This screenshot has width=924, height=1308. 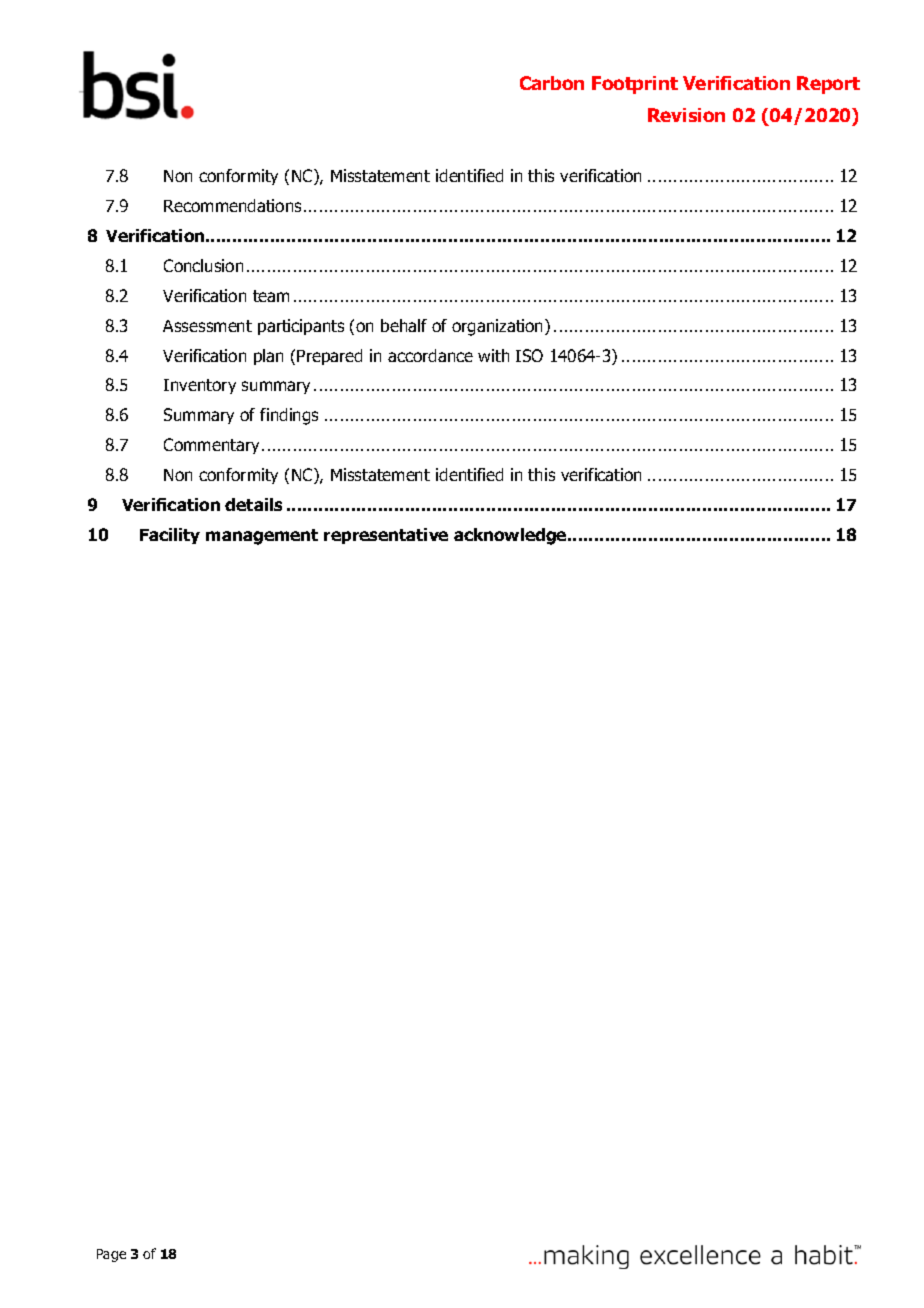 I want to click on accordance, so click(x=430, y=355).
